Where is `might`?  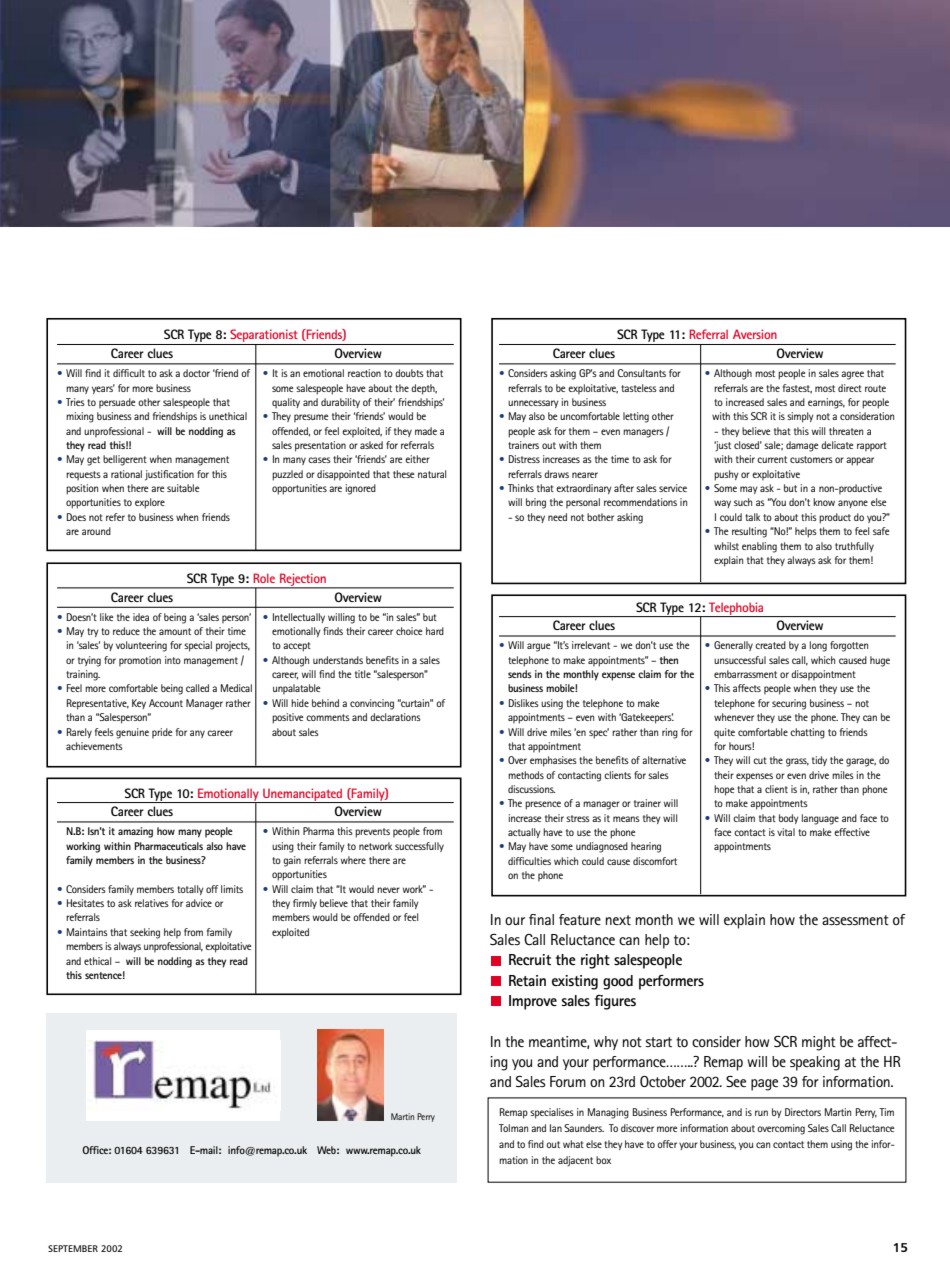 might is located at coordinates (819, 1043).
